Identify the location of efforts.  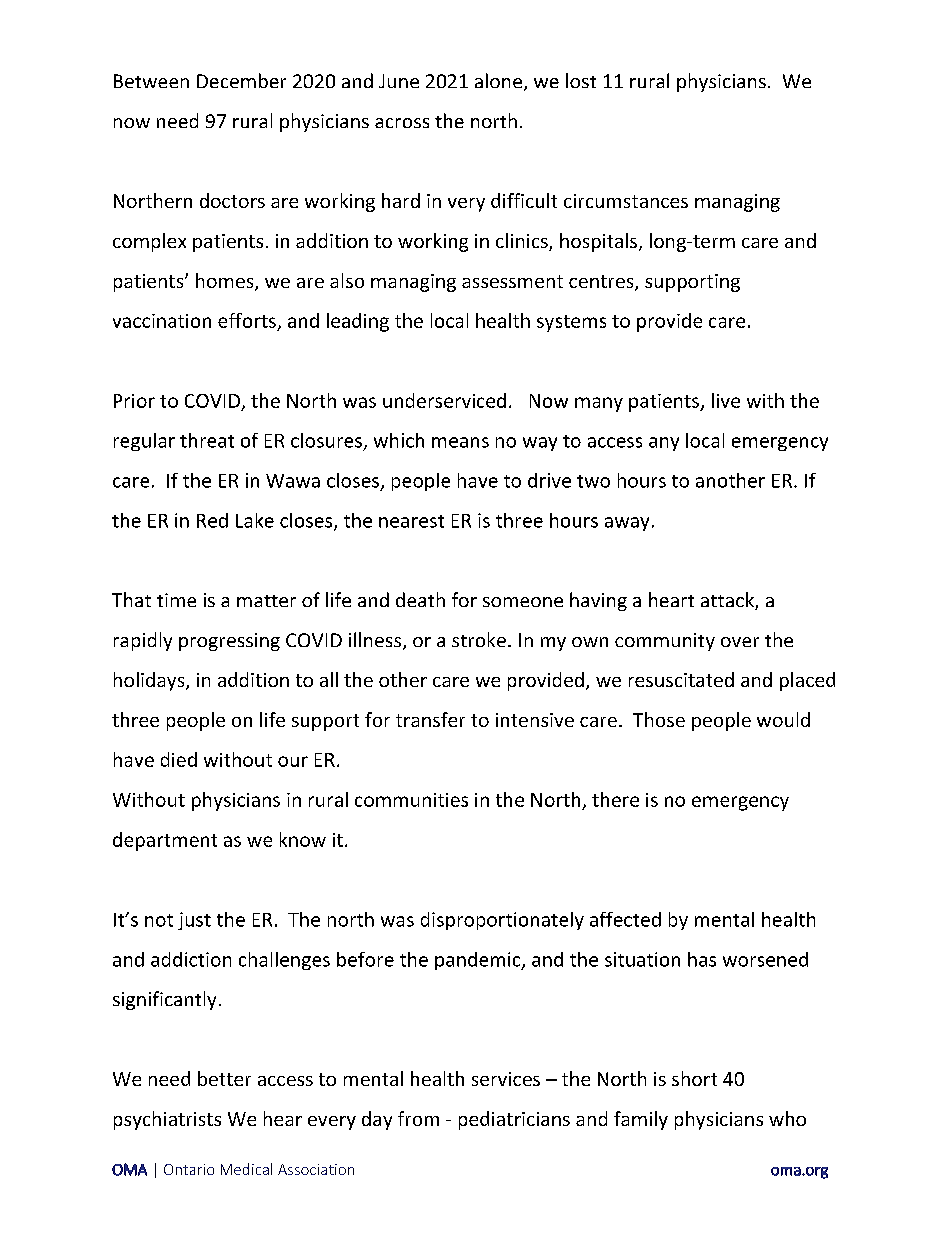
(248, 322).
